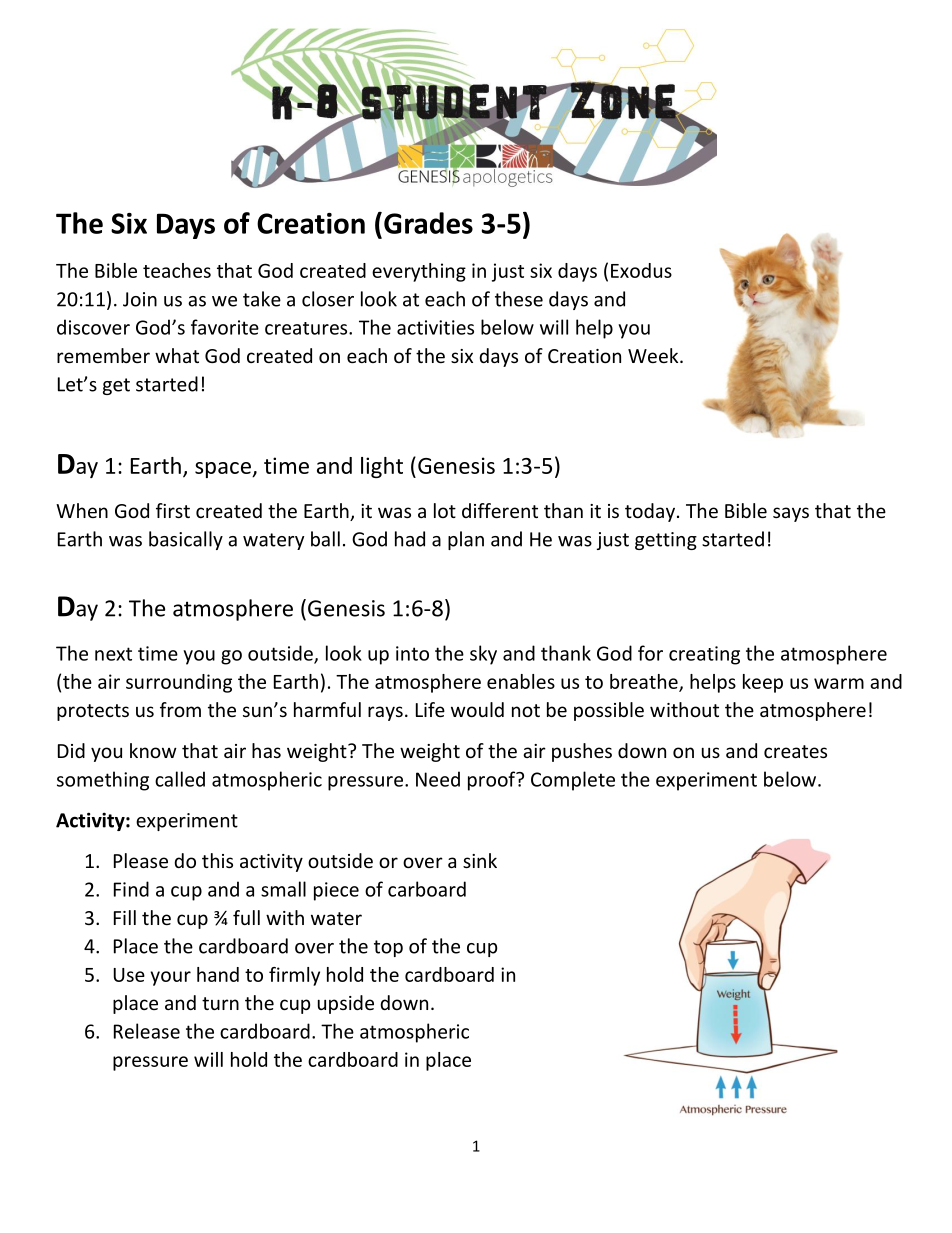 The image size is (952, 1233). What do you see at coordinates (438, 779) in the screenshot?
I see `Need` at bounding box center [438, 779].
